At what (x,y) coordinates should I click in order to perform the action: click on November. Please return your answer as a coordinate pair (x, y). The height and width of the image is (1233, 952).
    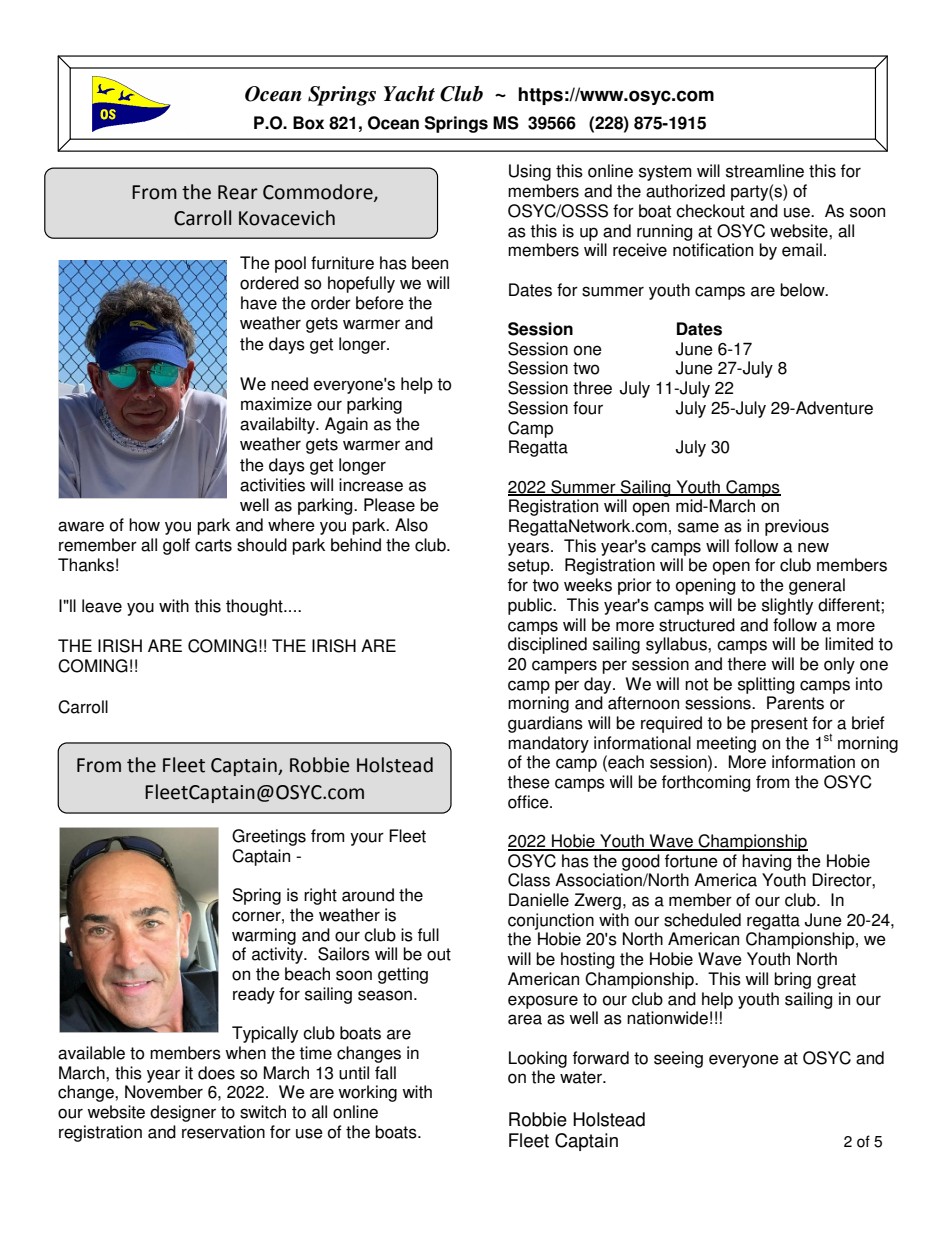
    Looking at the image, I should click on (164, 1092).
